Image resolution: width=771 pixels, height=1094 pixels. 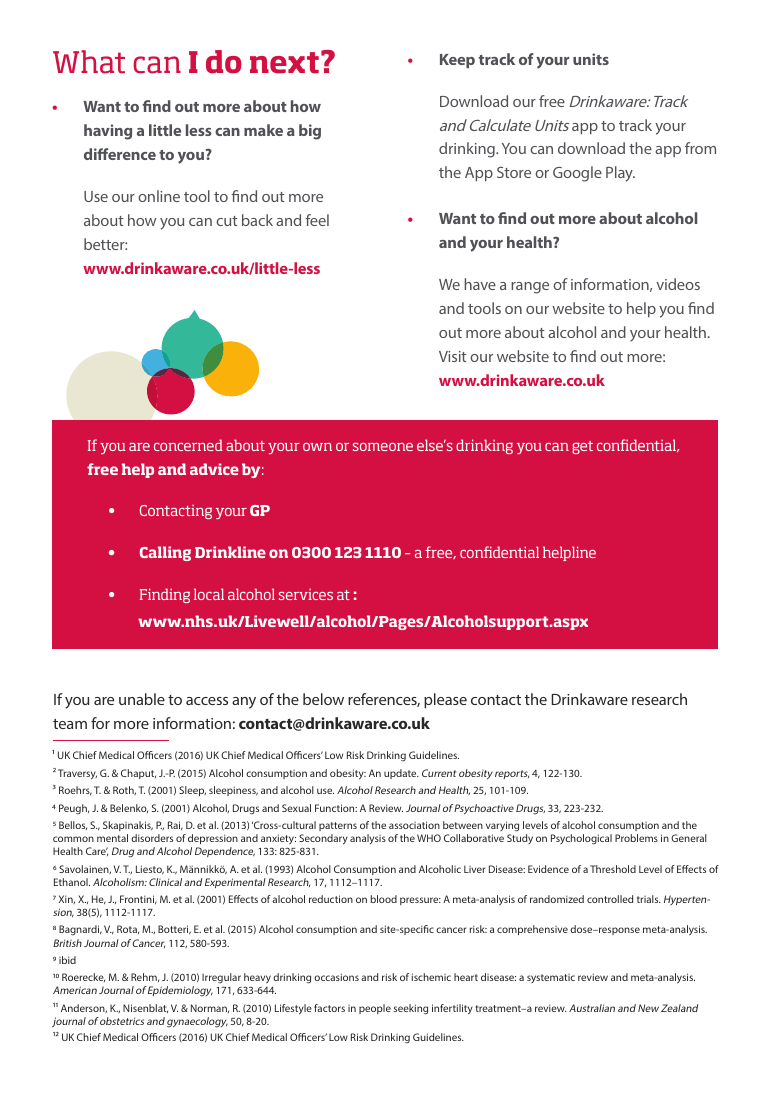 I want to click on services, so click(x=306, y=594).
